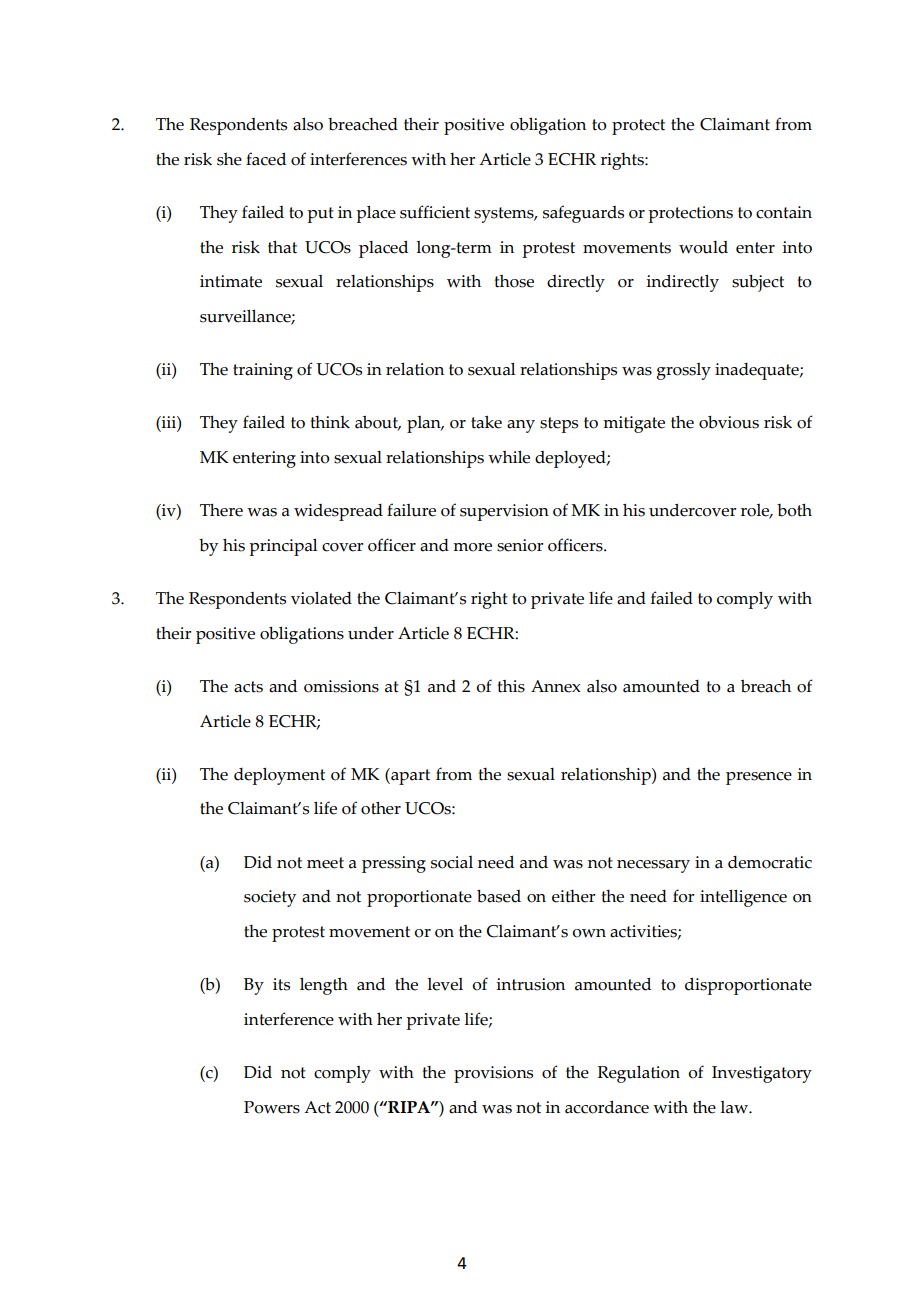  What do you see at coordinates (521, 426) in the document?
I see `any` at bounding box center [521, 426].
